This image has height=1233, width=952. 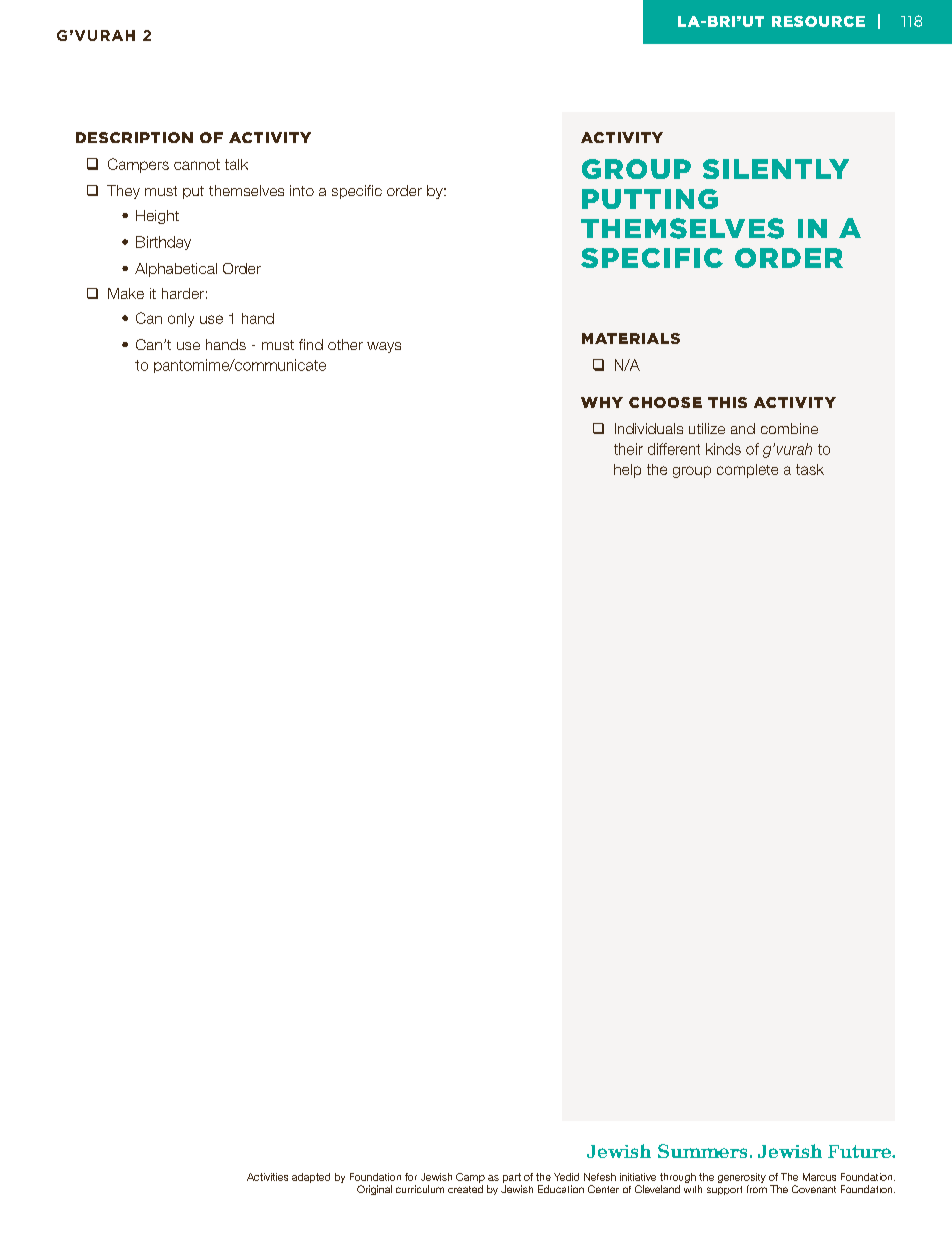 I want to click on help, so click(x=627, y=471).
